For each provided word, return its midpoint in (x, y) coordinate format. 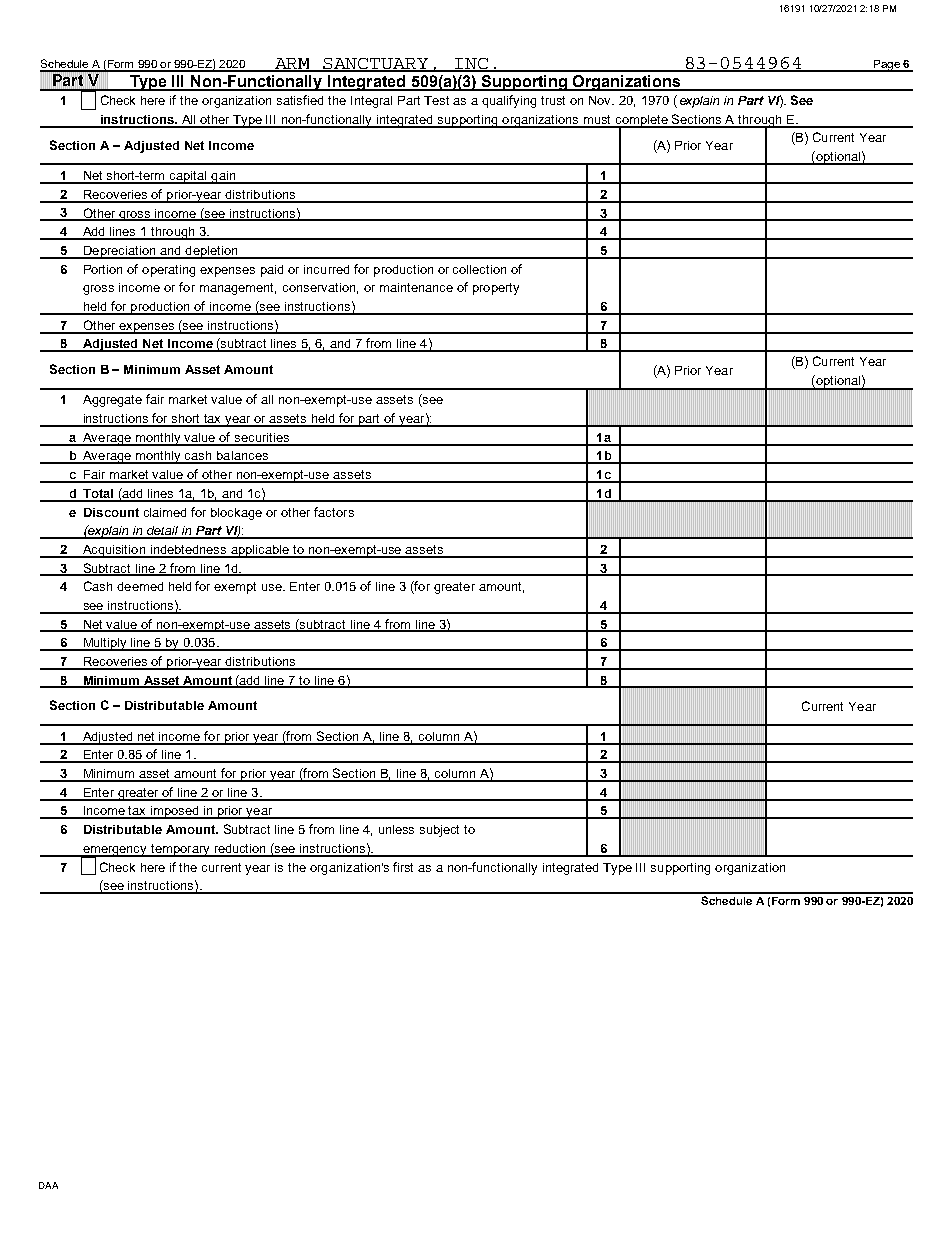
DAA (48, 1185)
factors (334, 512)
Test (436, 100)
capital (188, 177)
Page (886, 66)
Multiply (105, 644)
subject (439, 831)
